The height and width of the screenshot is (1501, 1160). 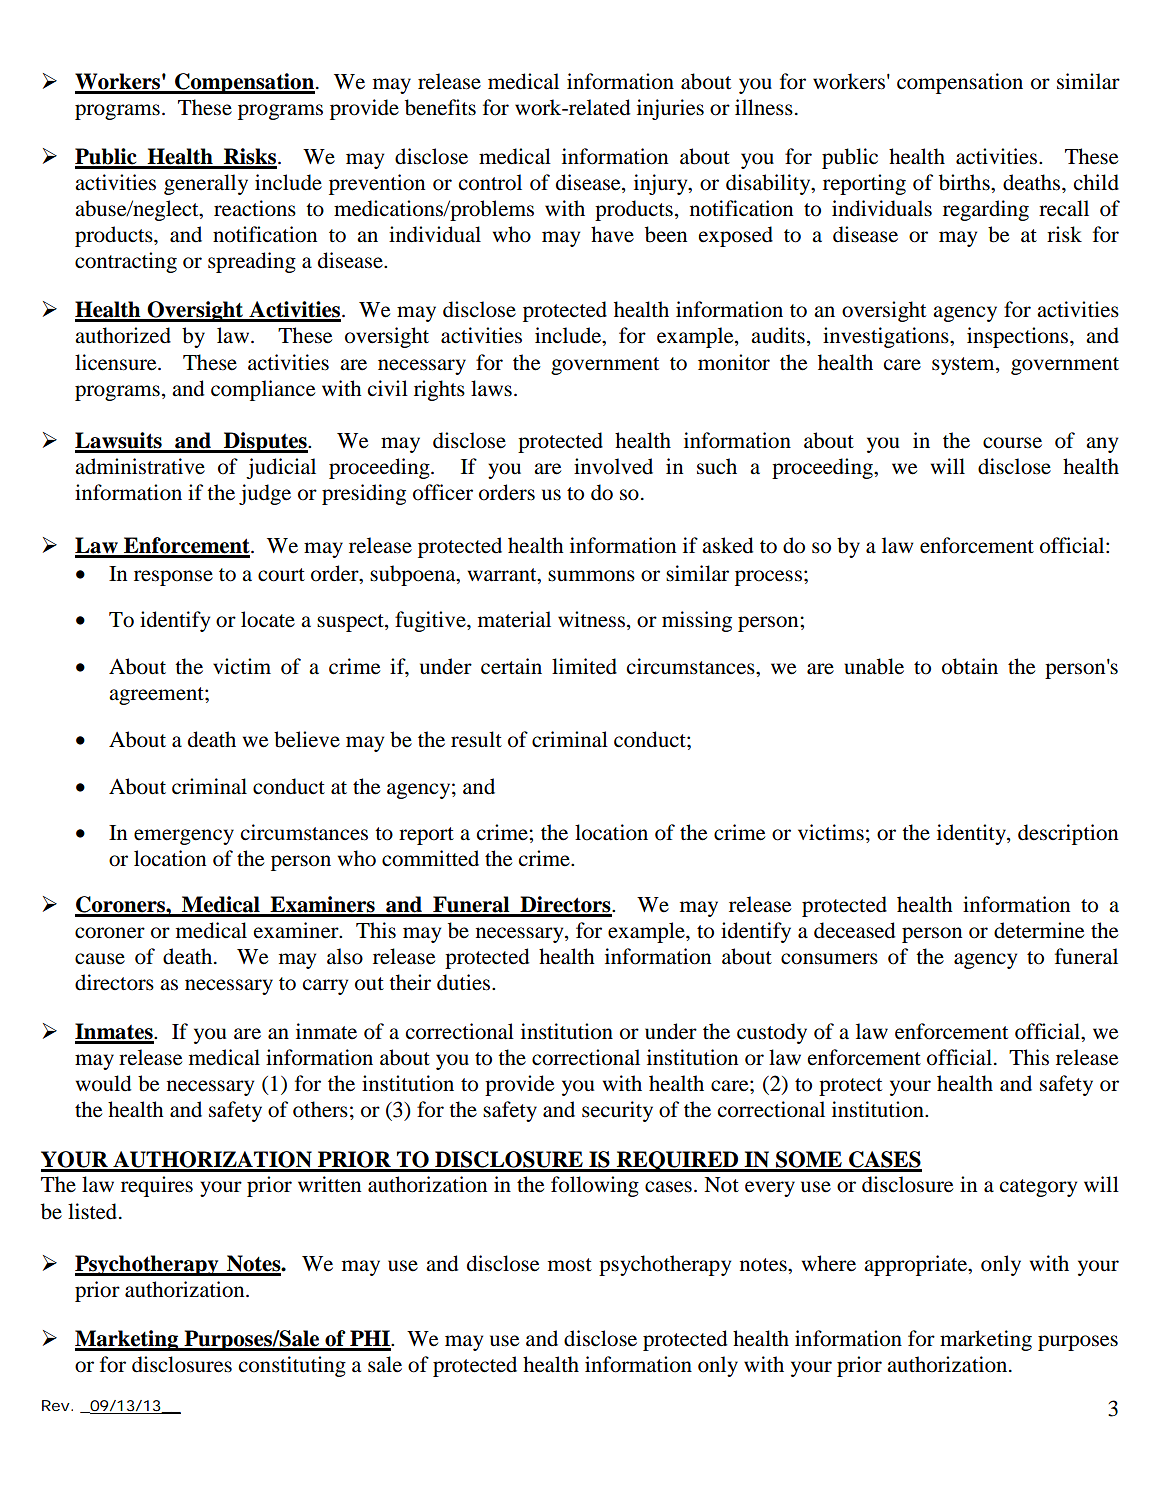 What do you see at coordinates (430, 858) in the screenshot?
I see `committed` at bounding box center [430, 858].
